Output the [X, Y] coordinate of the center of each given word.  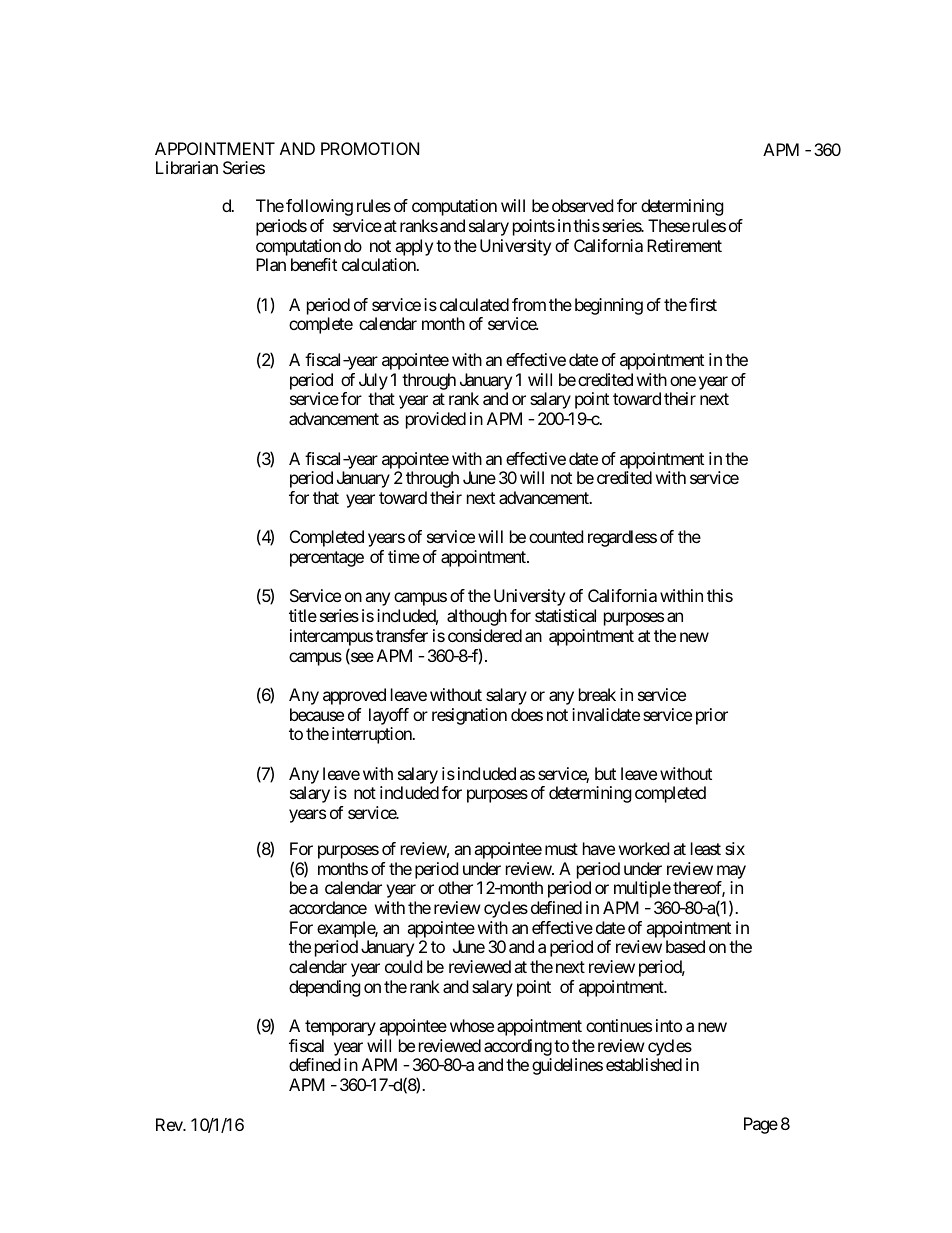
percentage [327, 559]
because [317, 714]
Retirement [684, 245]
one [683, 381]
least [706, 848]
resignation [469, 716]
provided [436, 420]
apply [414, 247]
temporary [340, 1028]
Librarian [187, 167]
